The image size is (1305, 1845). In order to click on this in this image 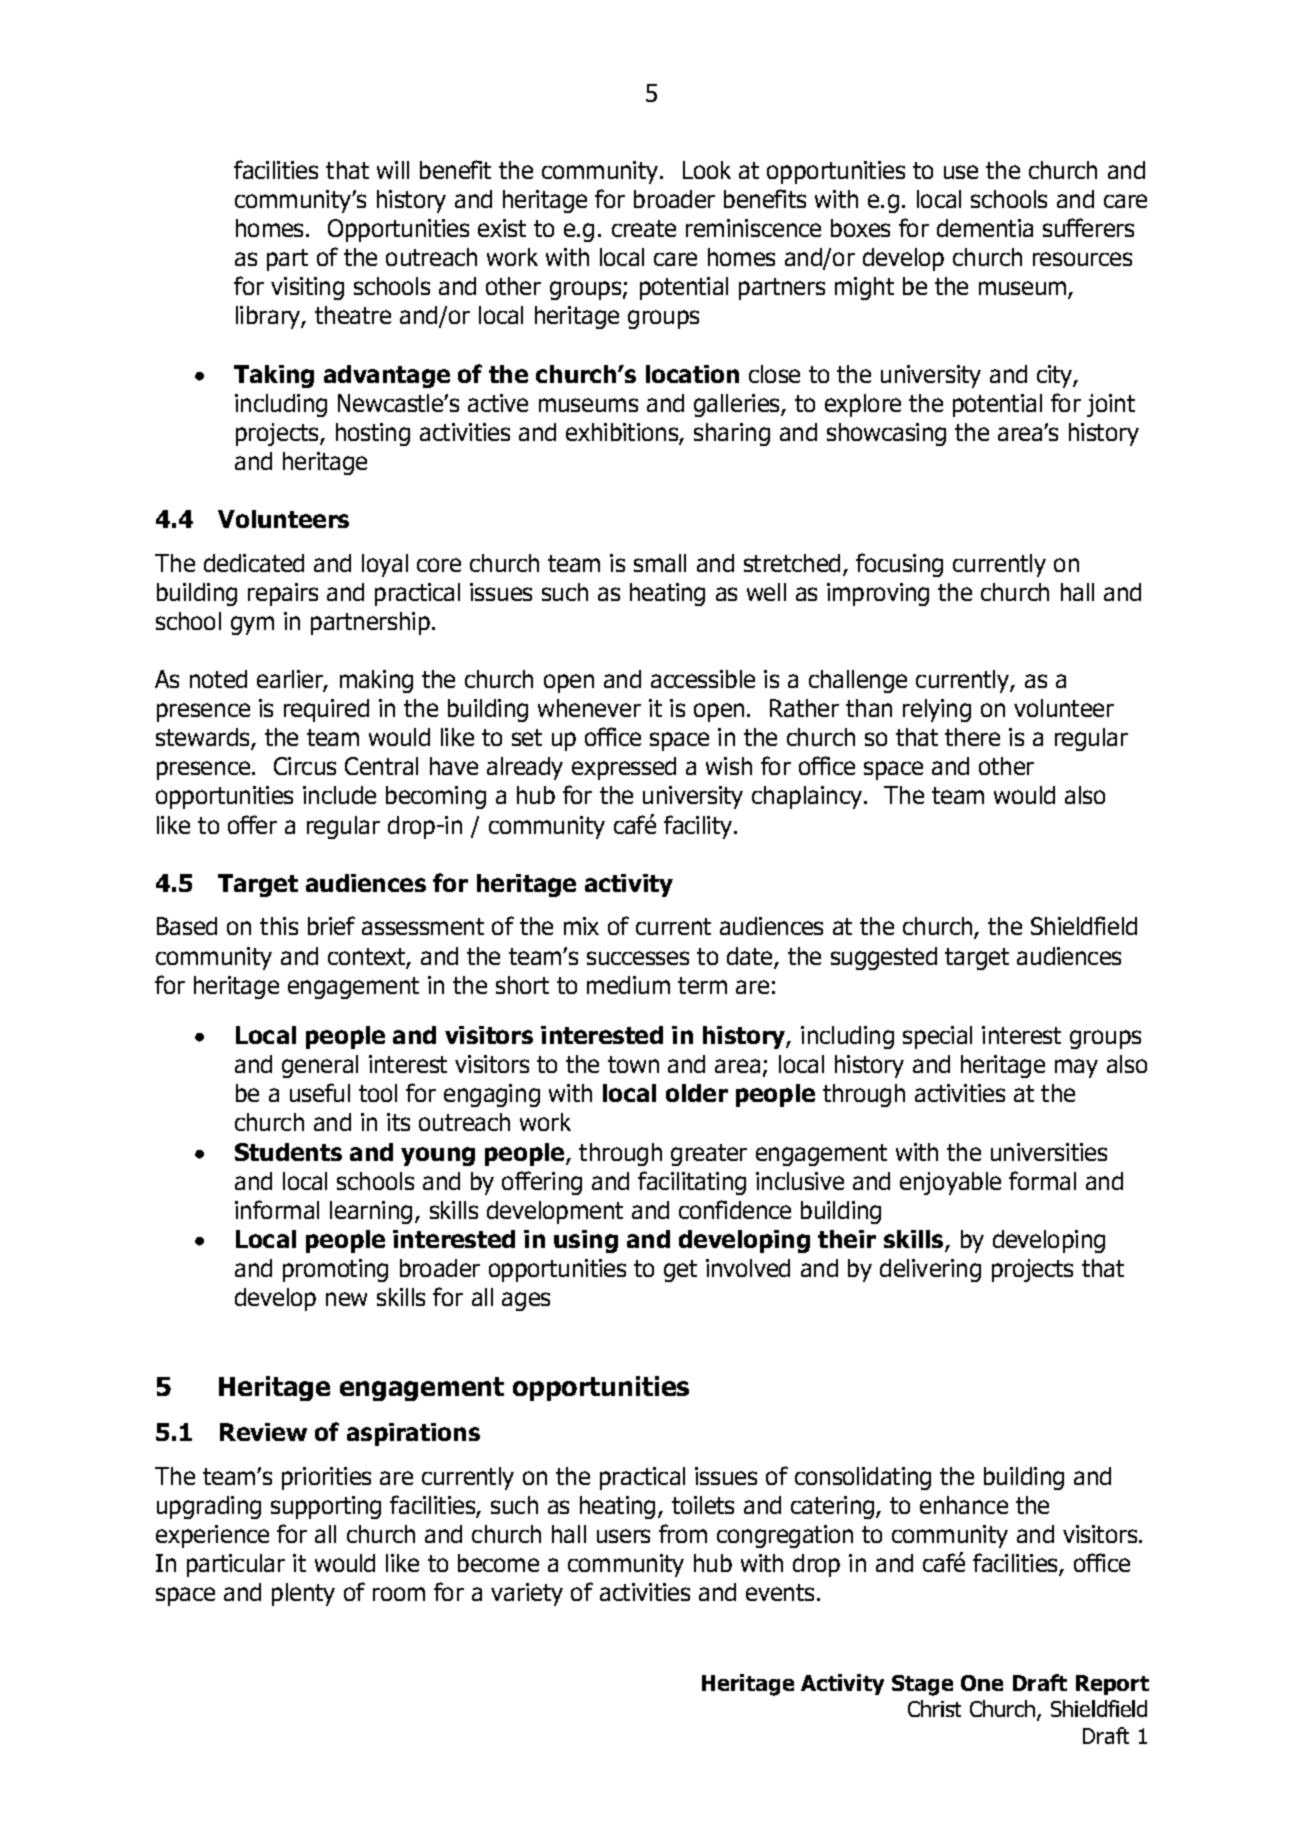, I will do `click(279, 926)`.
